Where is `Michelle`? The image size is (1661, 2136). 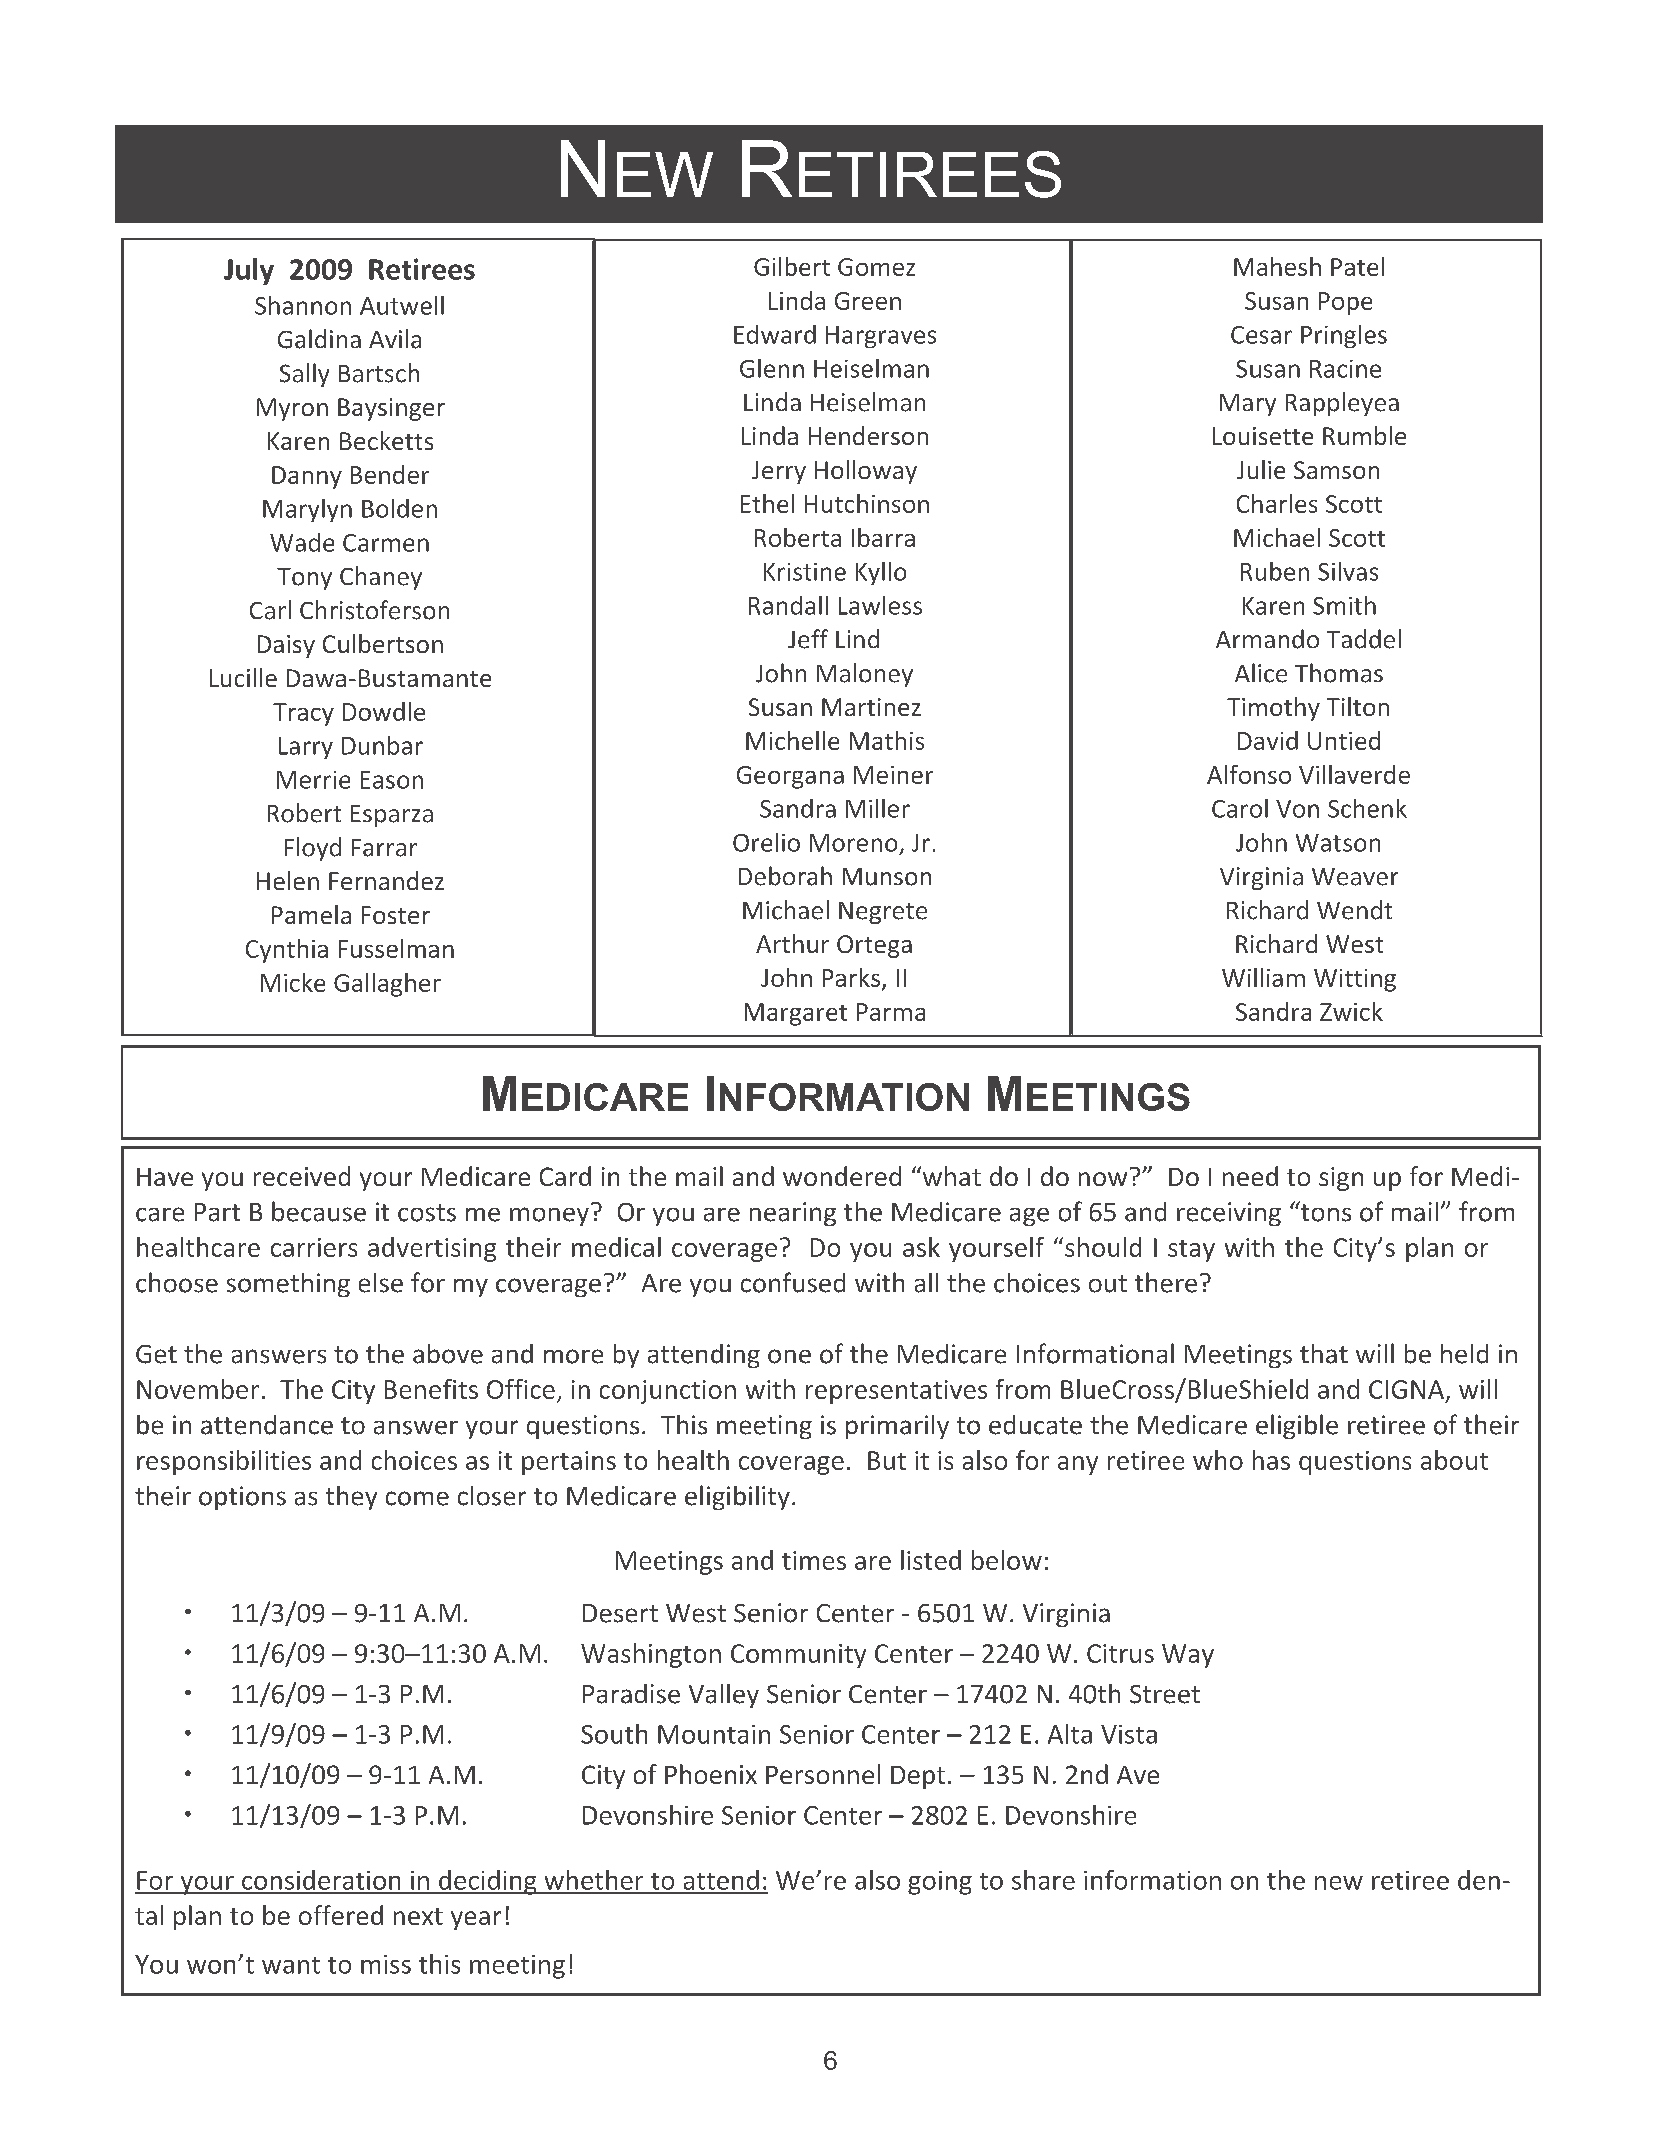 Michelle is located at coordinates (792, 740).
